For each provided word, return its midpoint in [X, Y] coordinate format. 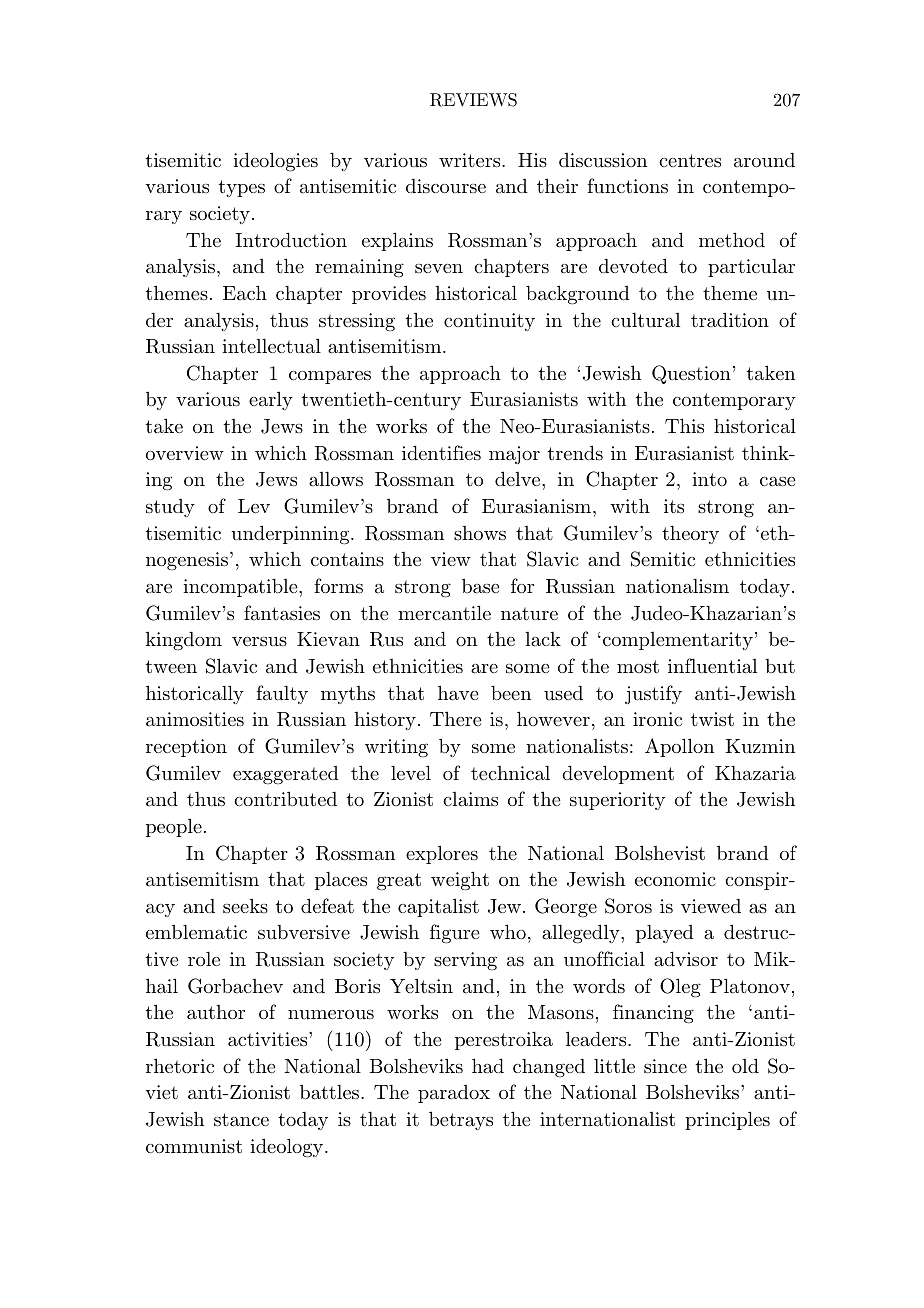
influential [712, 666]
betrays [461, 1120]
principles [727, 1120]
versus [259, 641]
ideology [288, 1148]
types [242, 188]
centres [690, 160]
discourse [446, 186]
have [458, 693]
